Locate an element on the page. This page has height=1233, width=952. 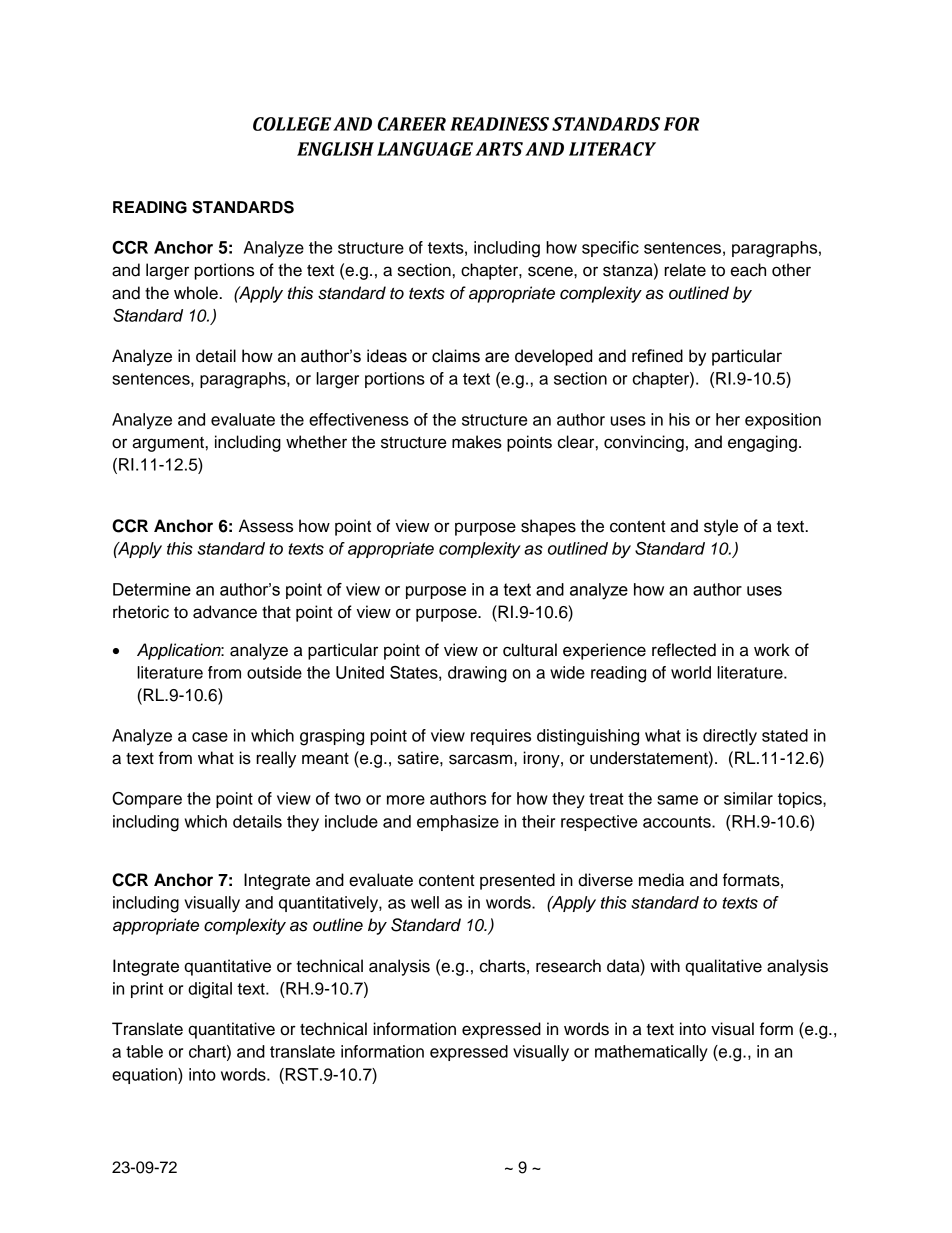
COLLEGE is located at coordinates (292, 124).
